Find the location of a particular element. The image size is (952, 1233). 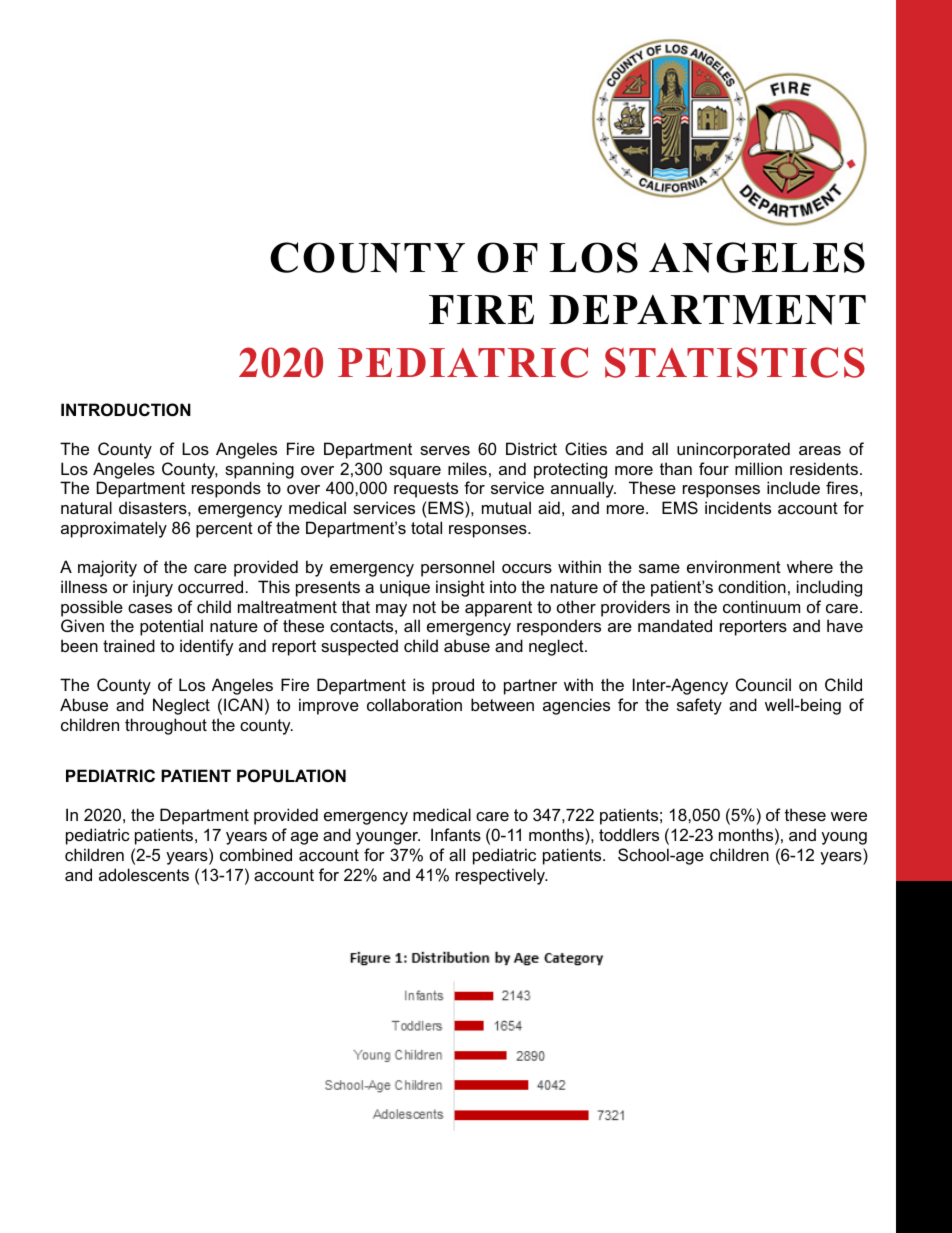

adolescents is located at coordinates (144, 874).
